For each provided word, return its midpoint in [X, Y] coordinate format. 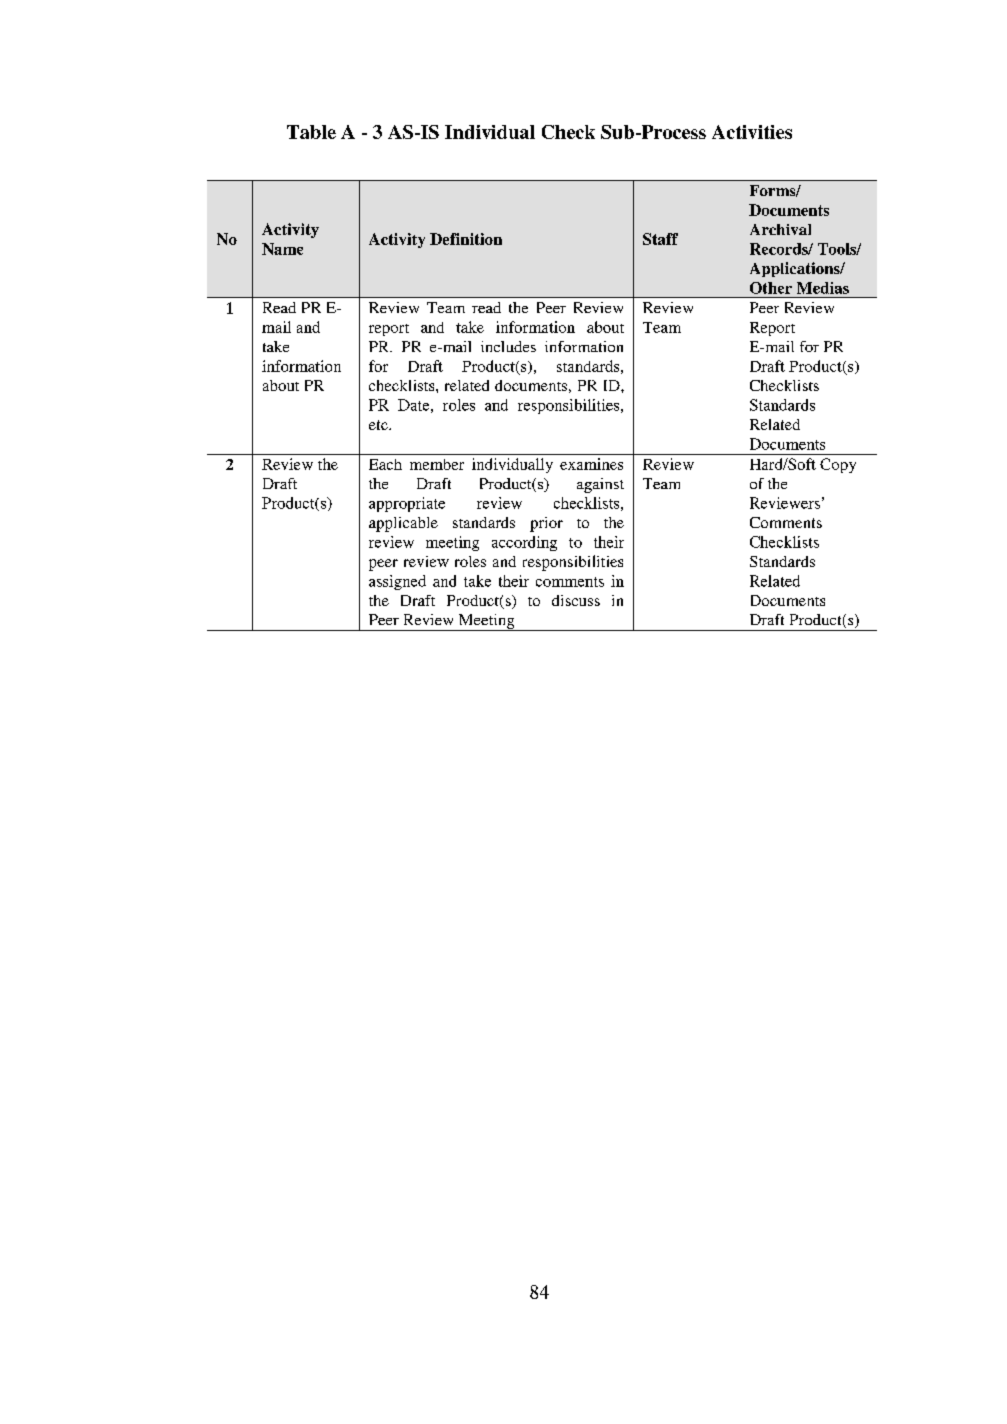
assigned [397, 582]
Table [311, 132]
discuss [576, 600]
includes [508, 346]
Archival [780, 229]
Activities [752, 132]
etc [379, 425]
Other [771, 288]
